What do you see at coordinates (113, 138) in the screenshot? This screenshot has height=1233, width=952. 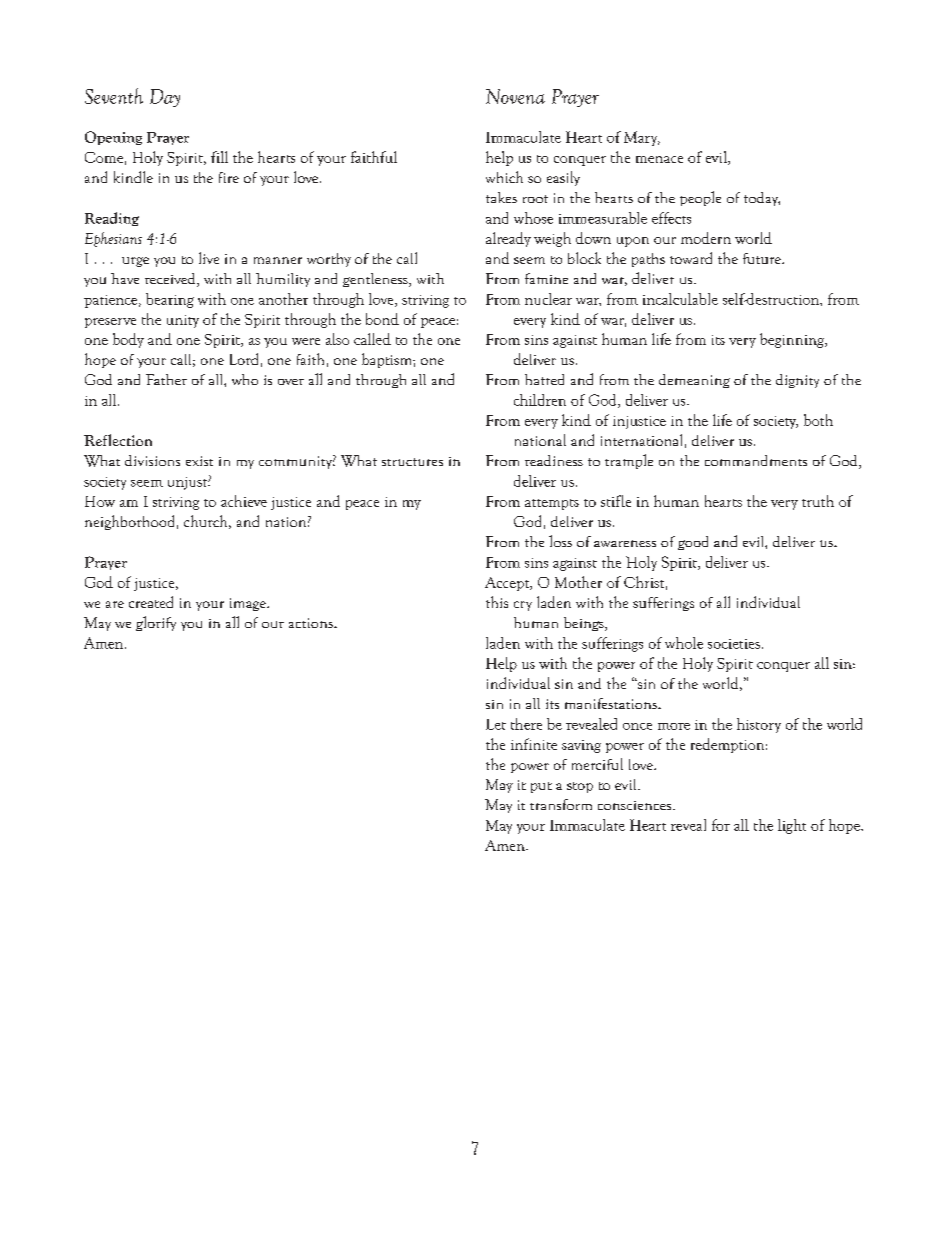 I see `Opening` at bounding box center [113, 138].
